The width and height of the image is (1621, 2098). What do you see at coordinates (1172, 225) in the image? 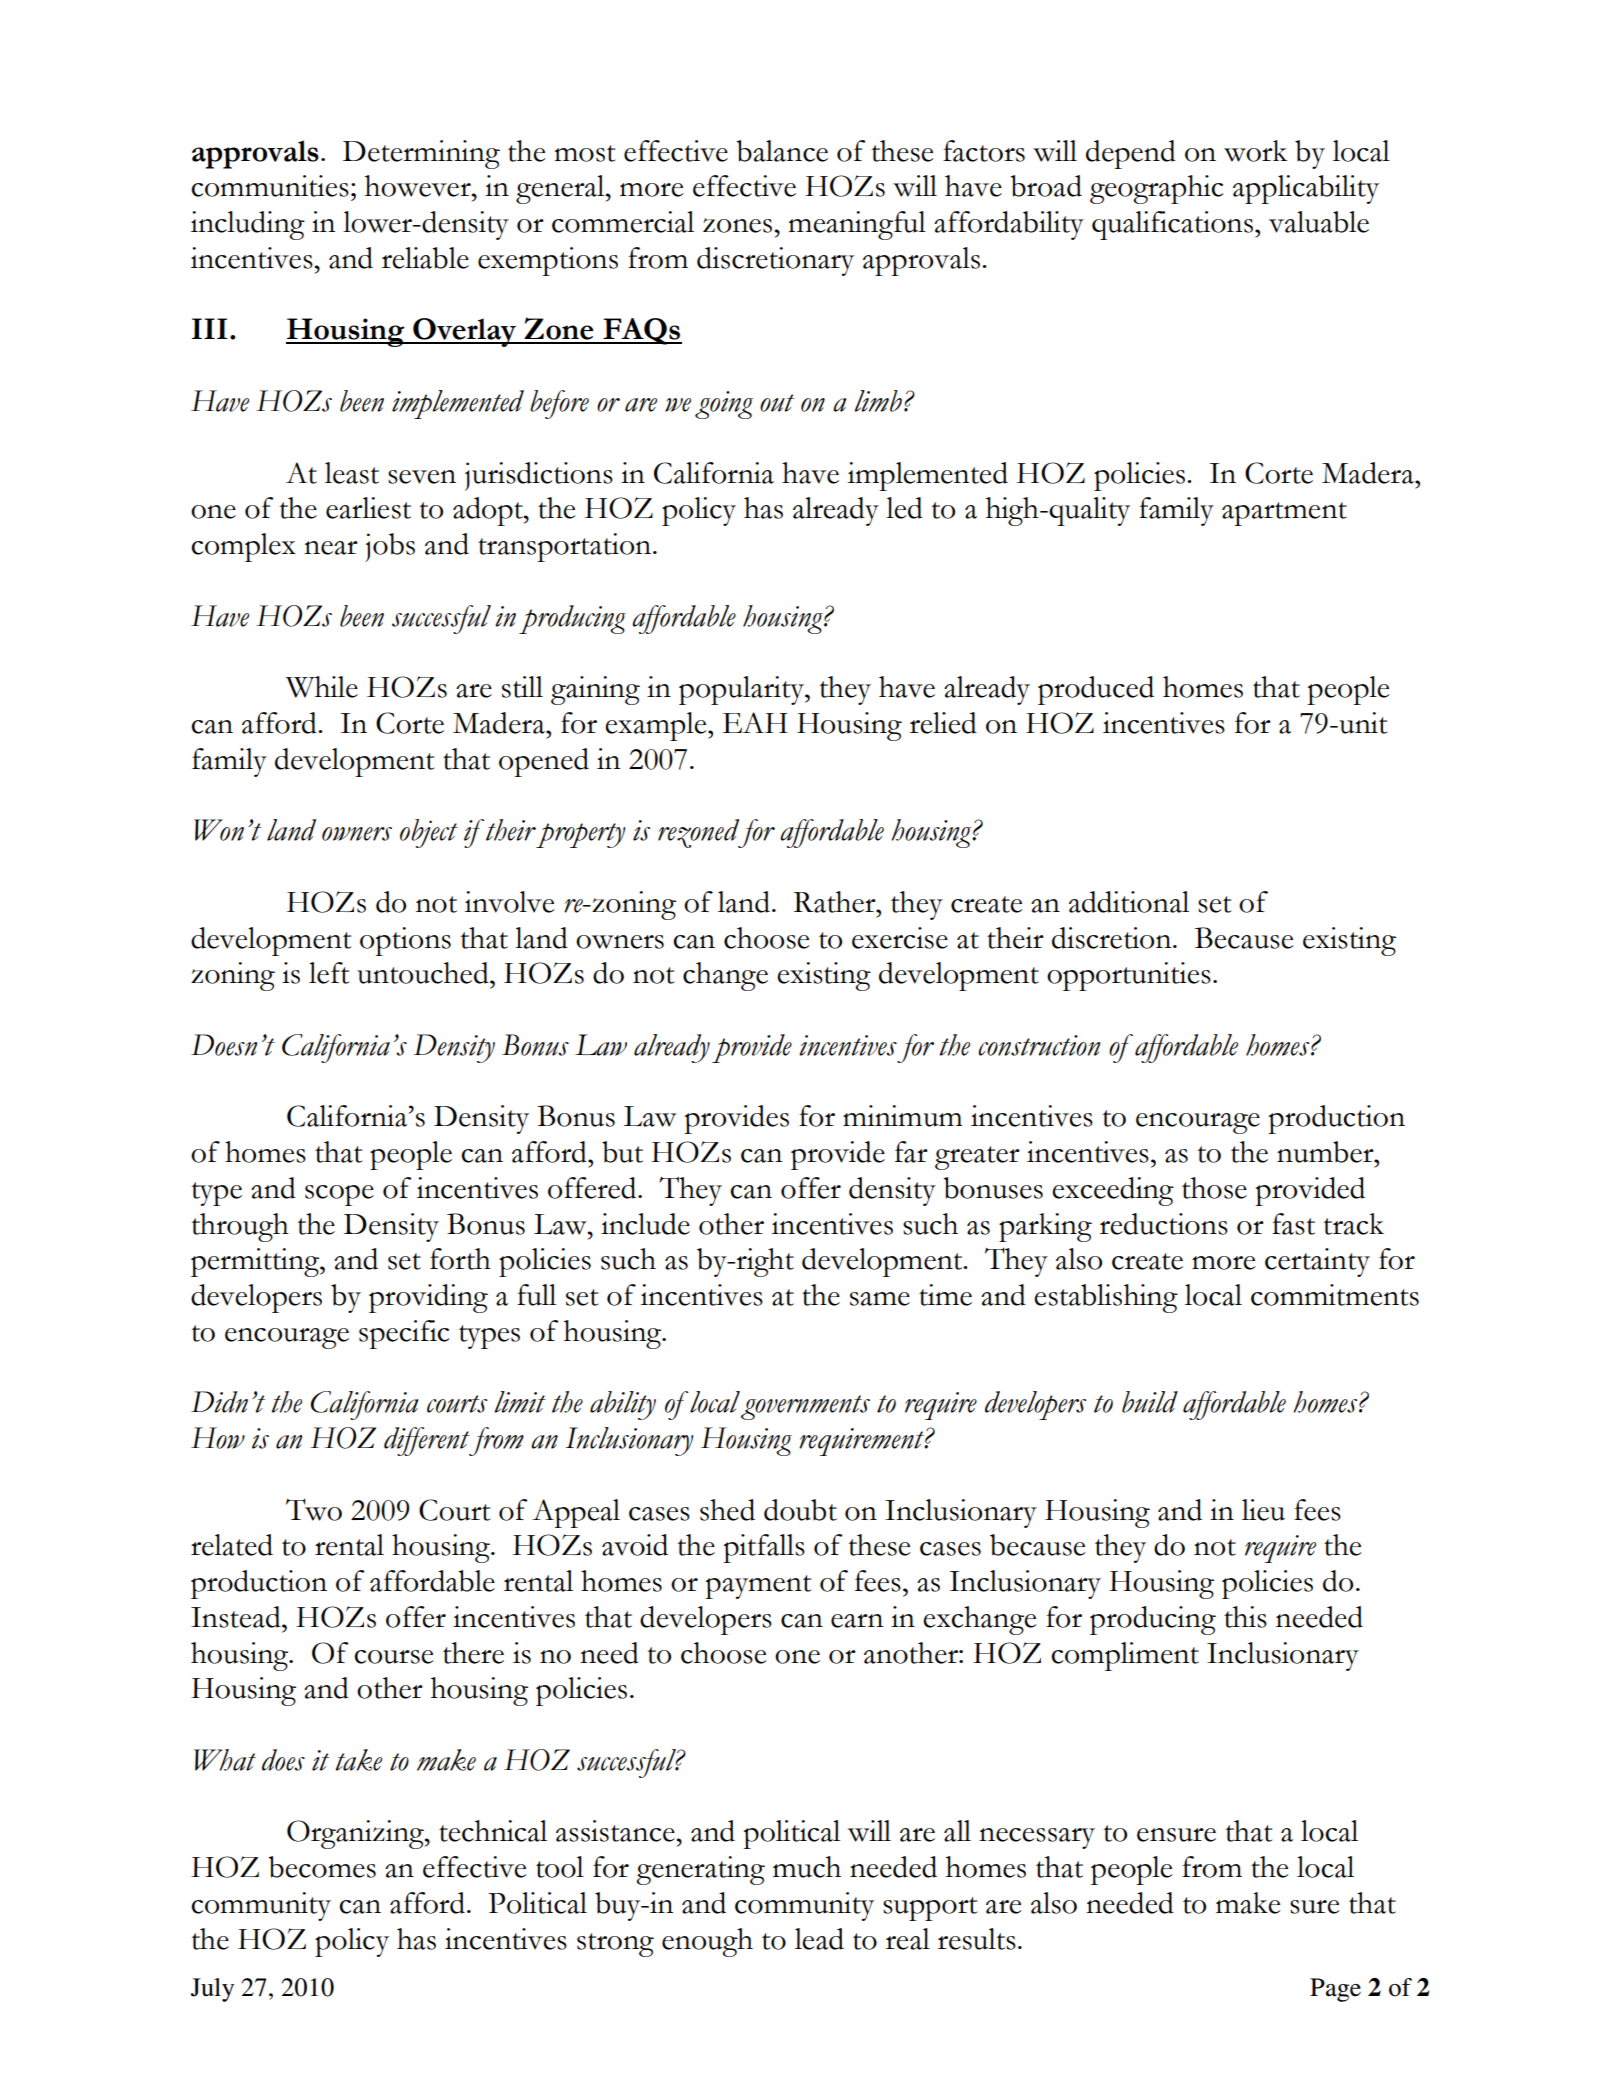
I see `qualifications` at bounding box center [1172, 225].
